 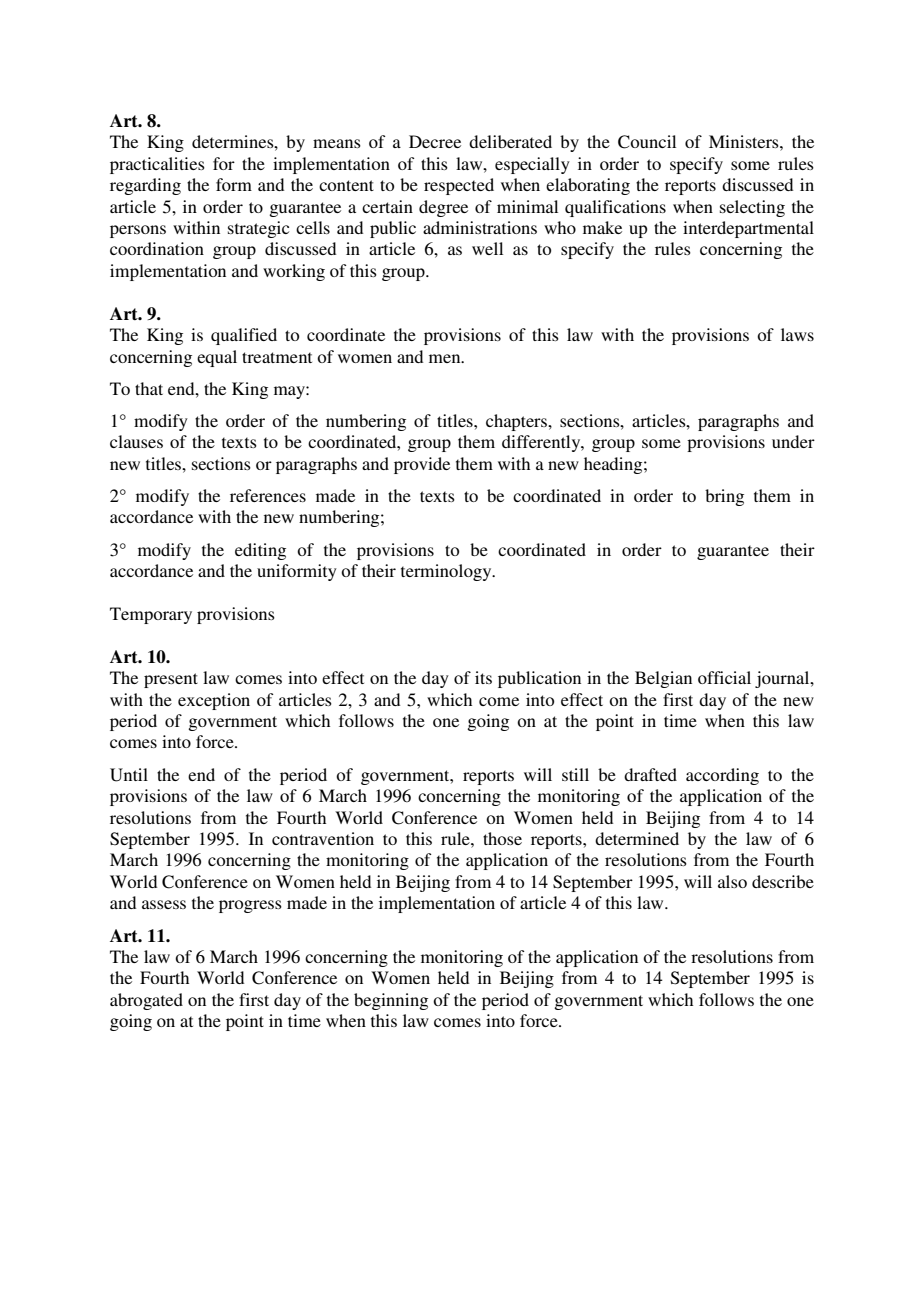 What do you see at coordinates (391, 1001) in the page?
I see `beginning` at bounding box center [391, 1001].
